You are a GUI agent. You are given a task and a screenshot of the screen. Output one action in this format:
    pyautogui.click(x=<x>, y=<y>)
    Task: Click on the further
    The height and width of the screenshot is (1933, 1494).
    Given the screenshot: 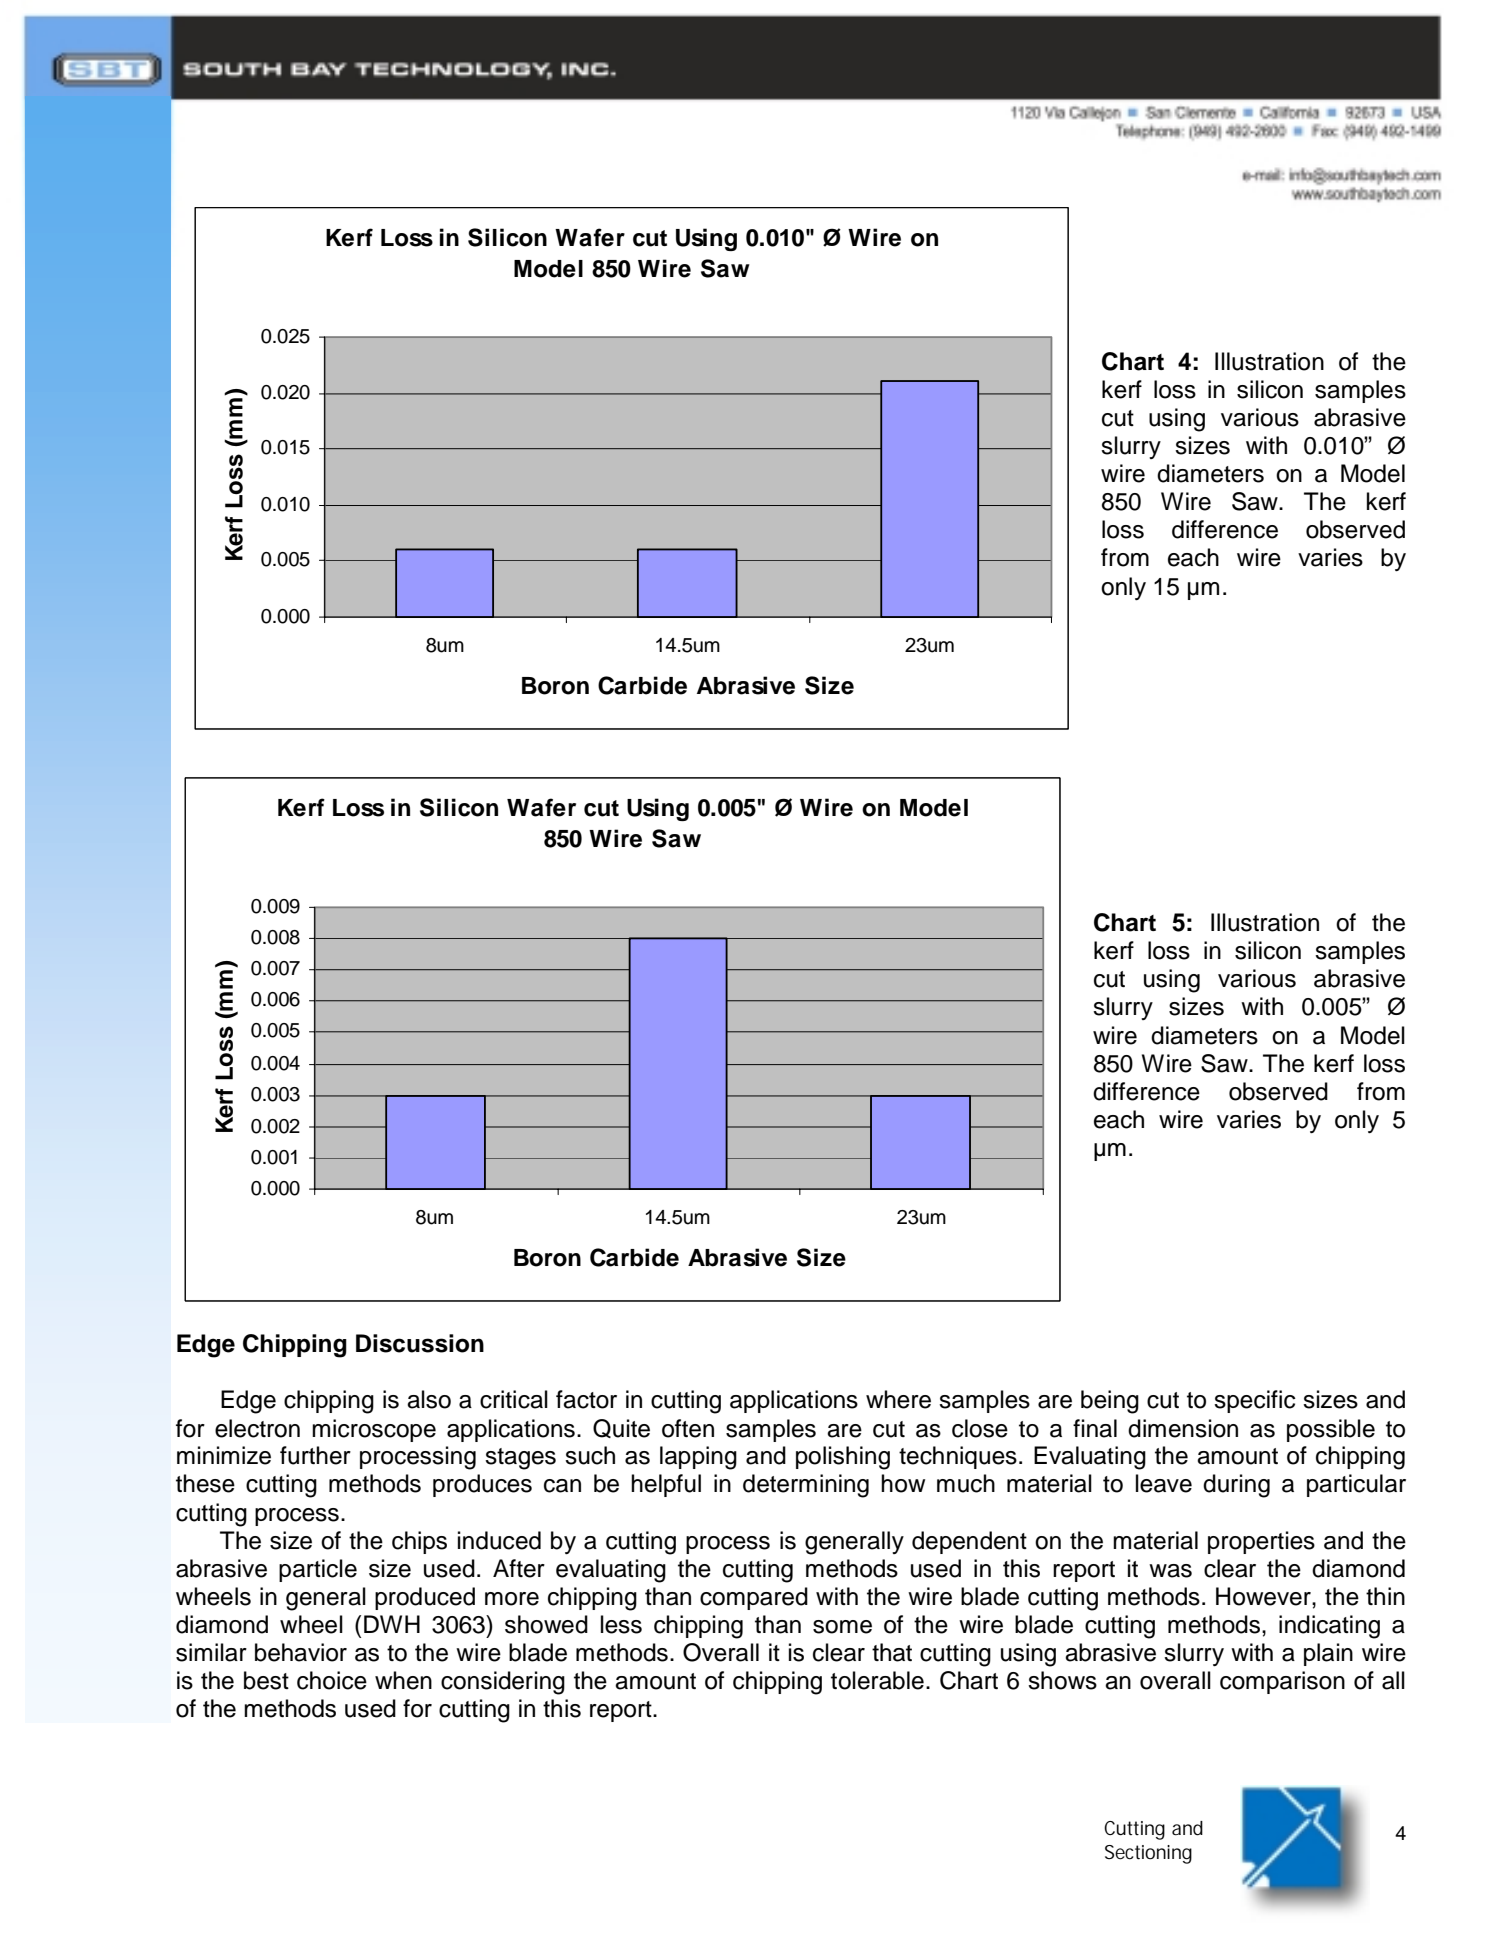 What is the action you would take?
    pyautogui.click(x=315, y=1455)
